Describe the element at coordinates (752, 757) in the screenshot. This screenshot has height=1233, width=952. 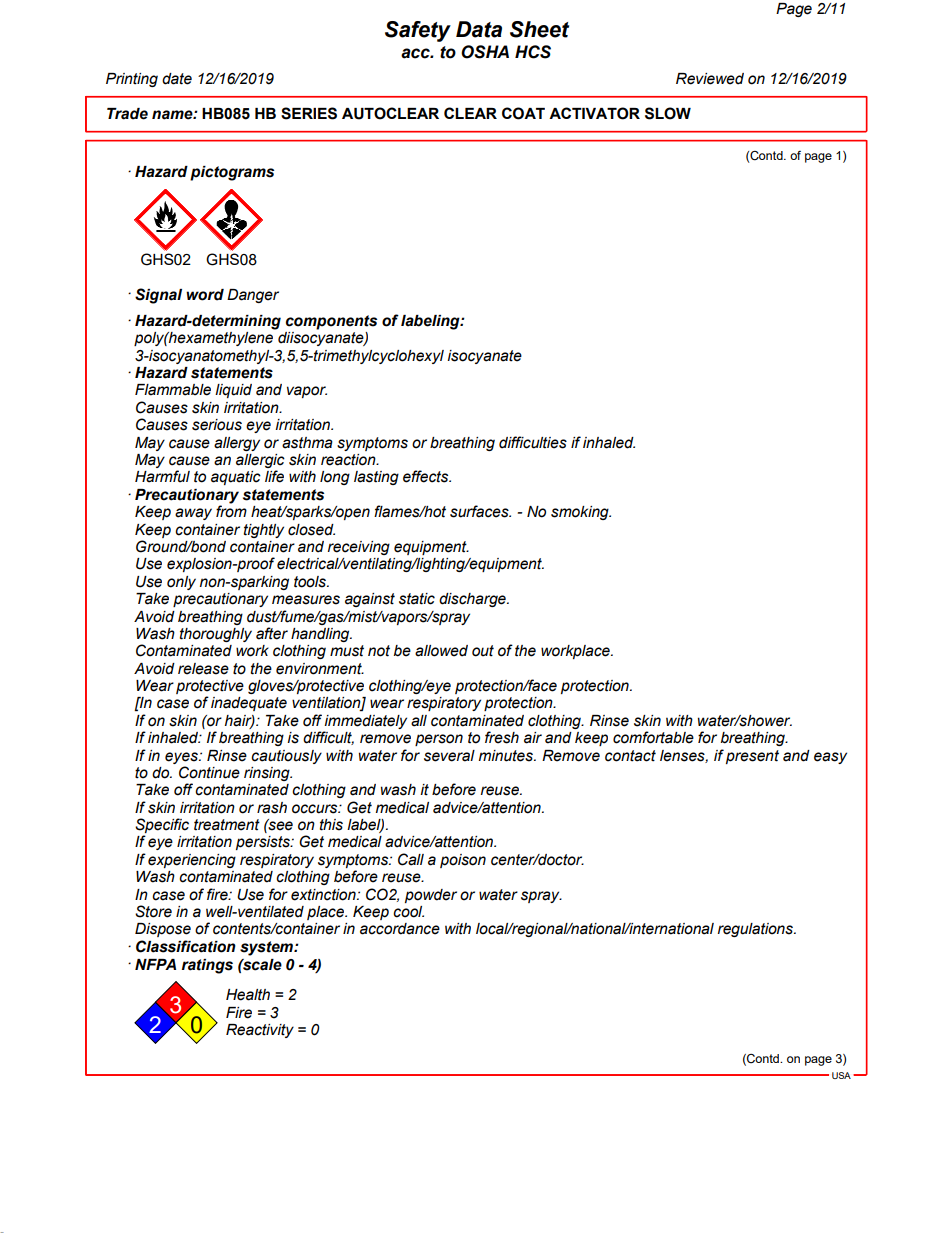
I see `present` at that location.
